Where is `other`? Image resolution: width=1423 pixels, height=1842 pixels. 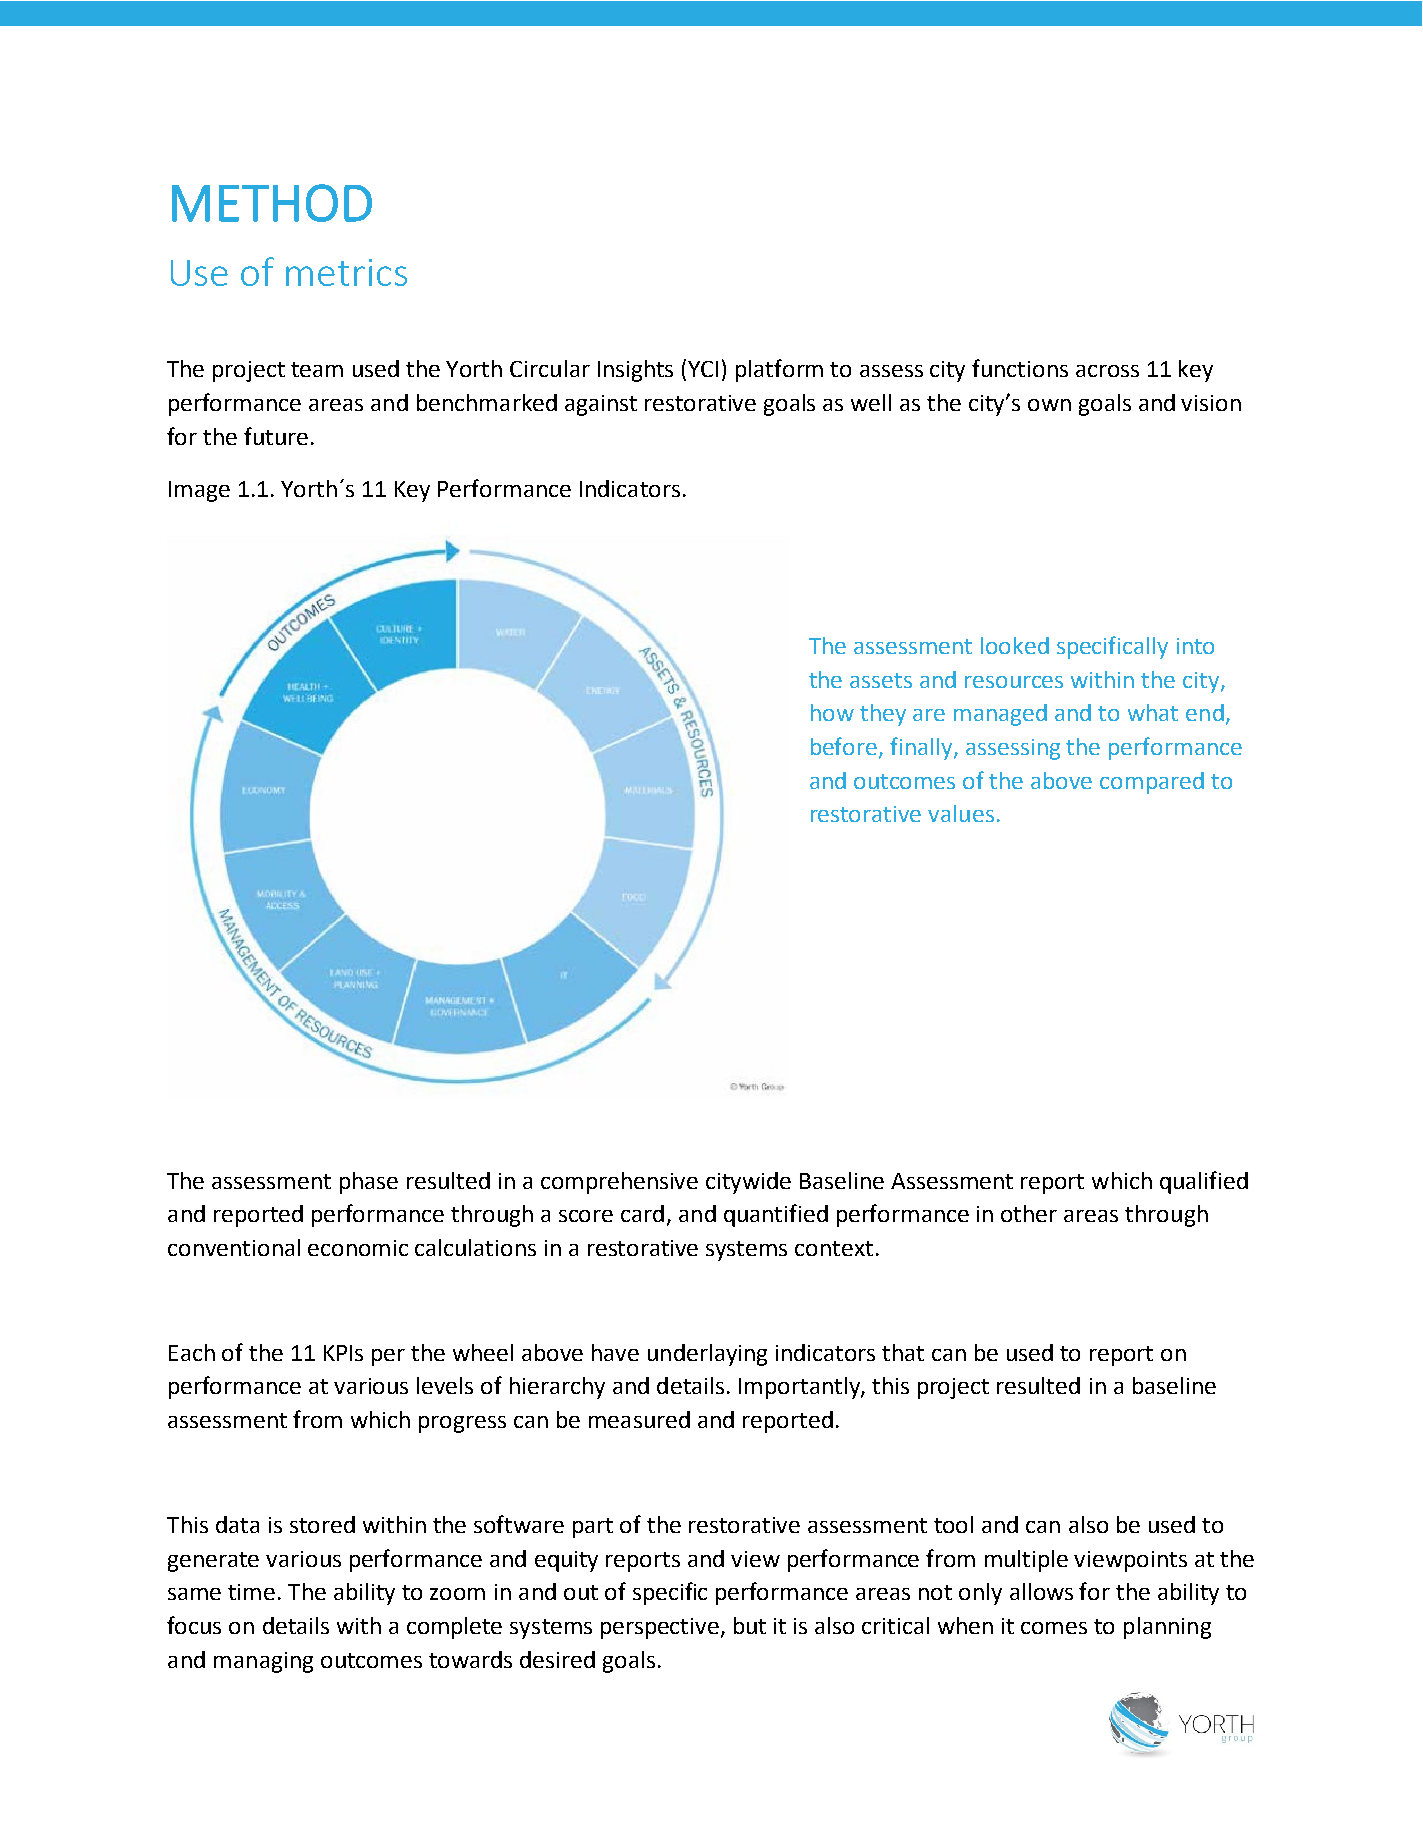
other is located at coordinates (1029, 1213).
